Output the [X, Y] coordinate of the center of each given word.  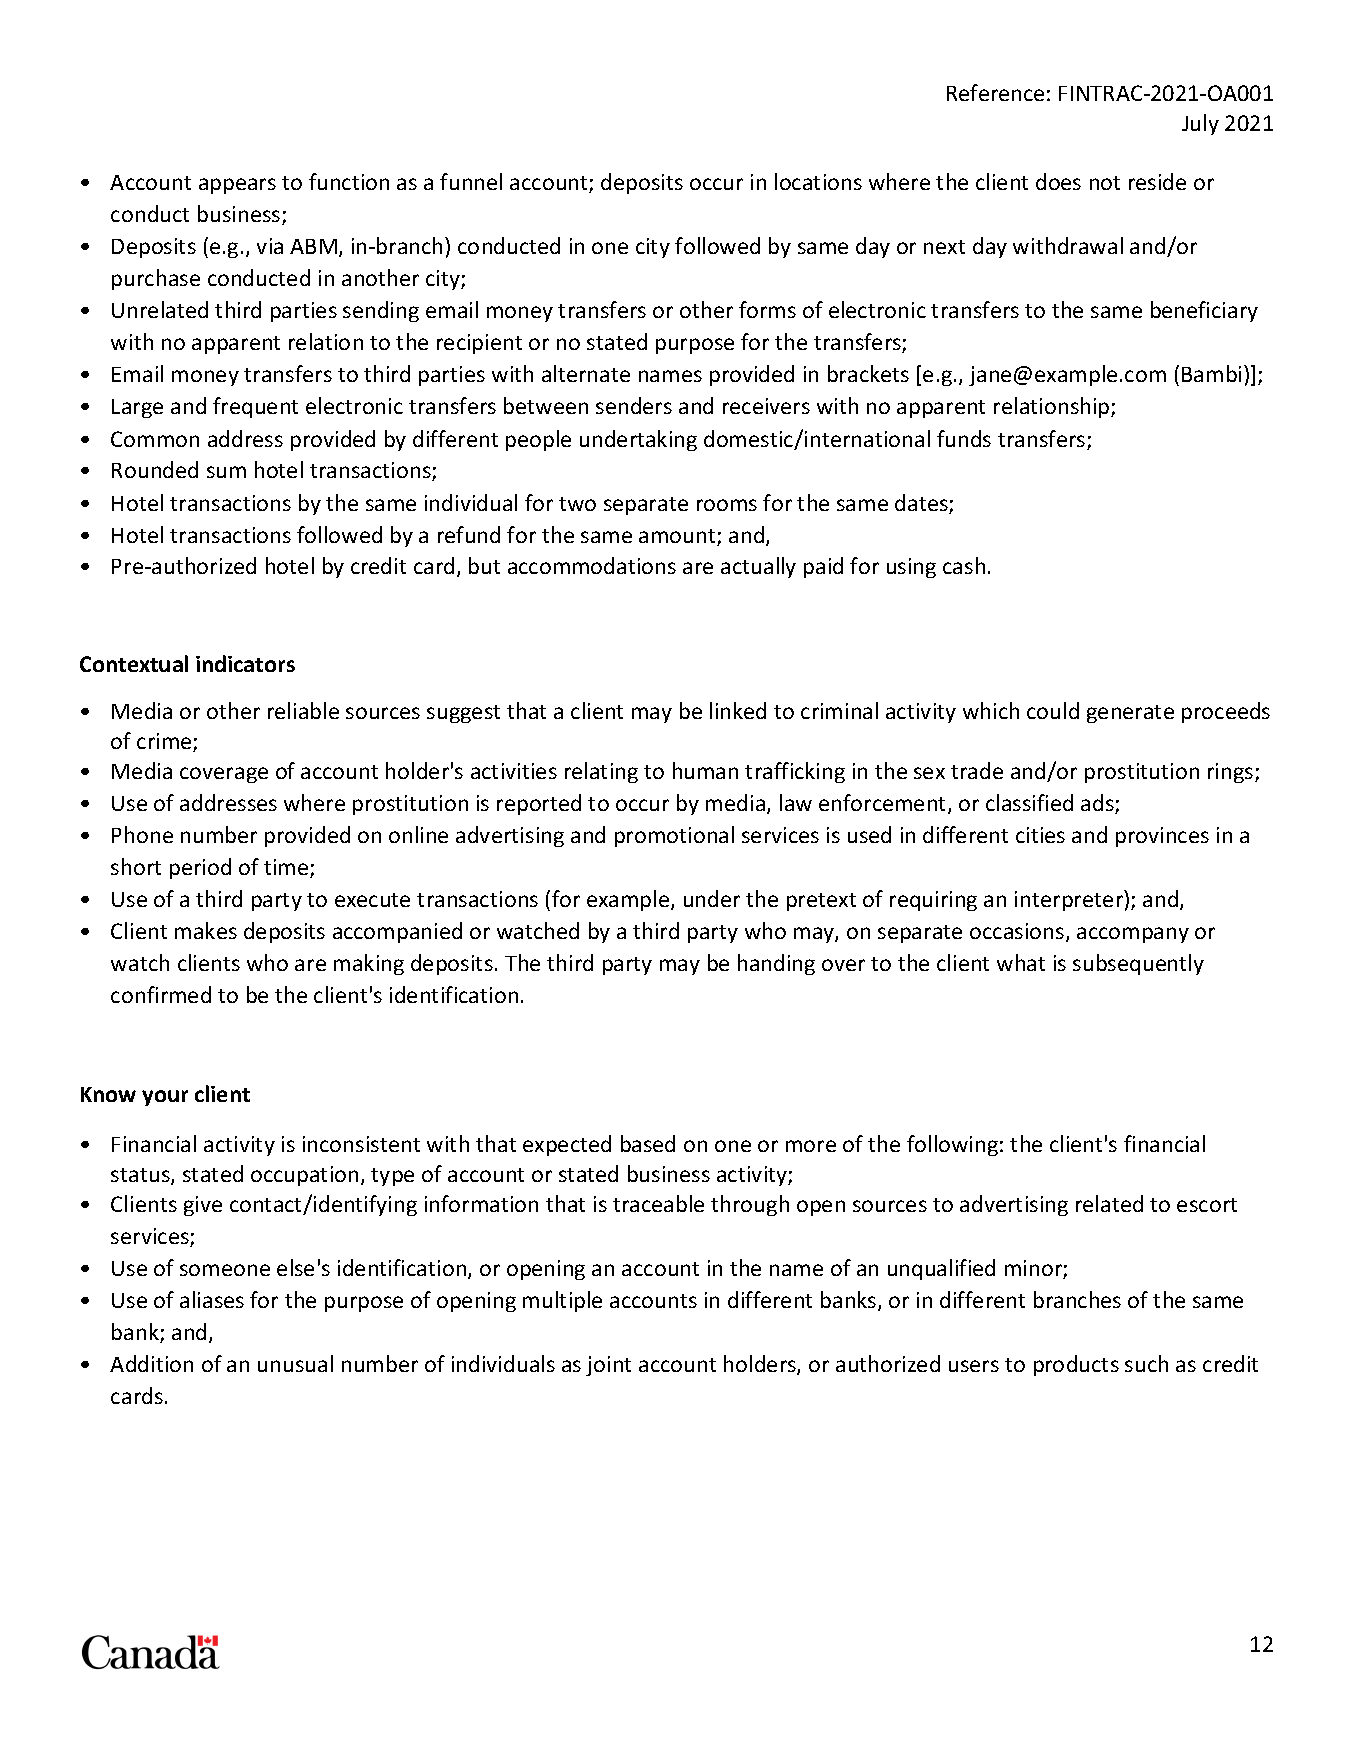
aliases [212, 1299]
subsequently [1138, 964]
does [1058, 181]
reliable [303, 710]
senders [634, 405]
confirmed [161, 994]
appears [237, 186]
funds [964, 438]
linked [738, 710]
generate [1130, 714]
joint [608, 1366]
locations [818, 181]
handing [776, 964]
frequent [255, 407]
